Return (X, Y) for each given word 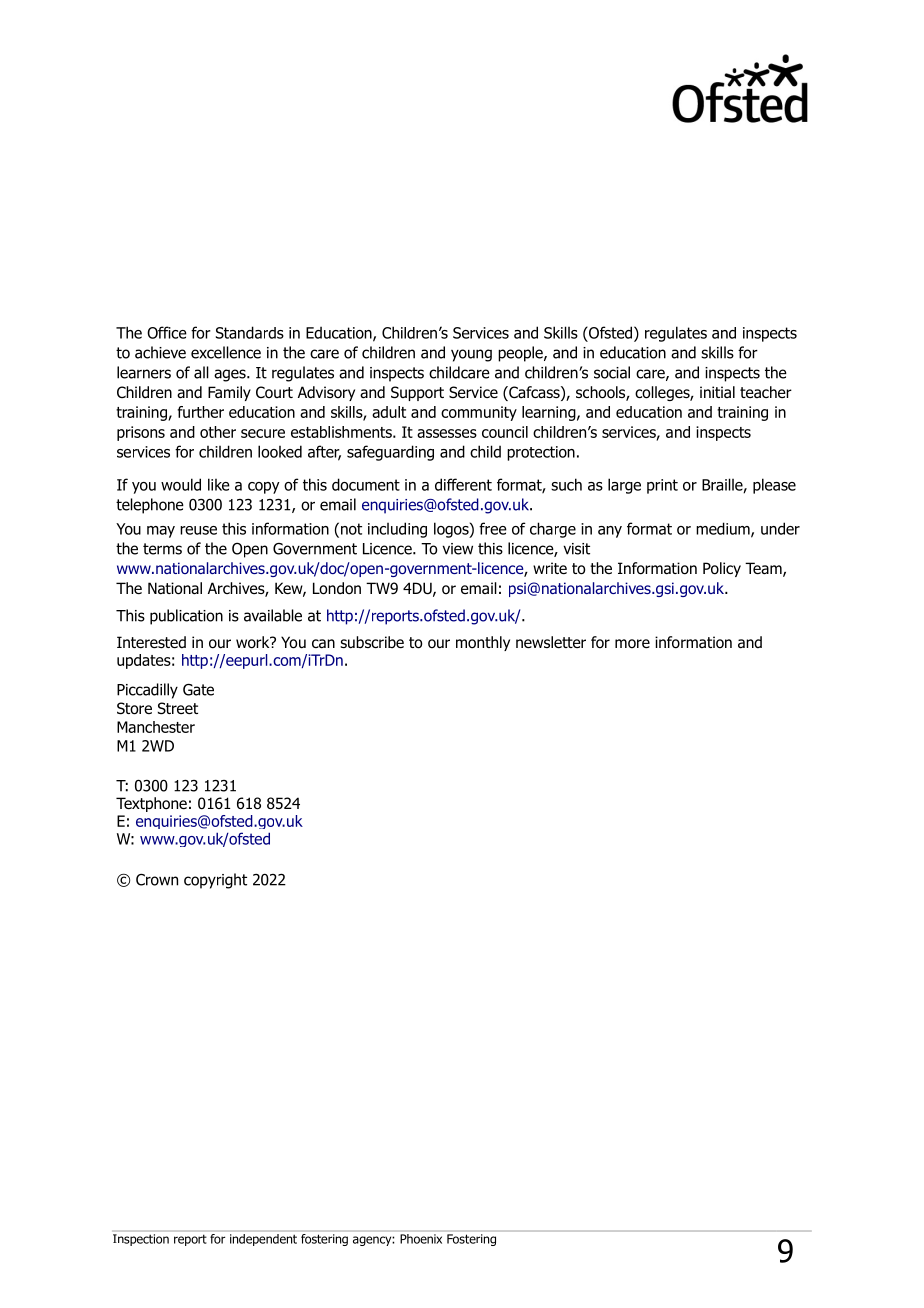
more (632, 644)
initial (717, 392)
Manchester (156, 727)
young (471, 355)
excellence (226, 352)
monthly (483, 643)
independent (263, 1240)
